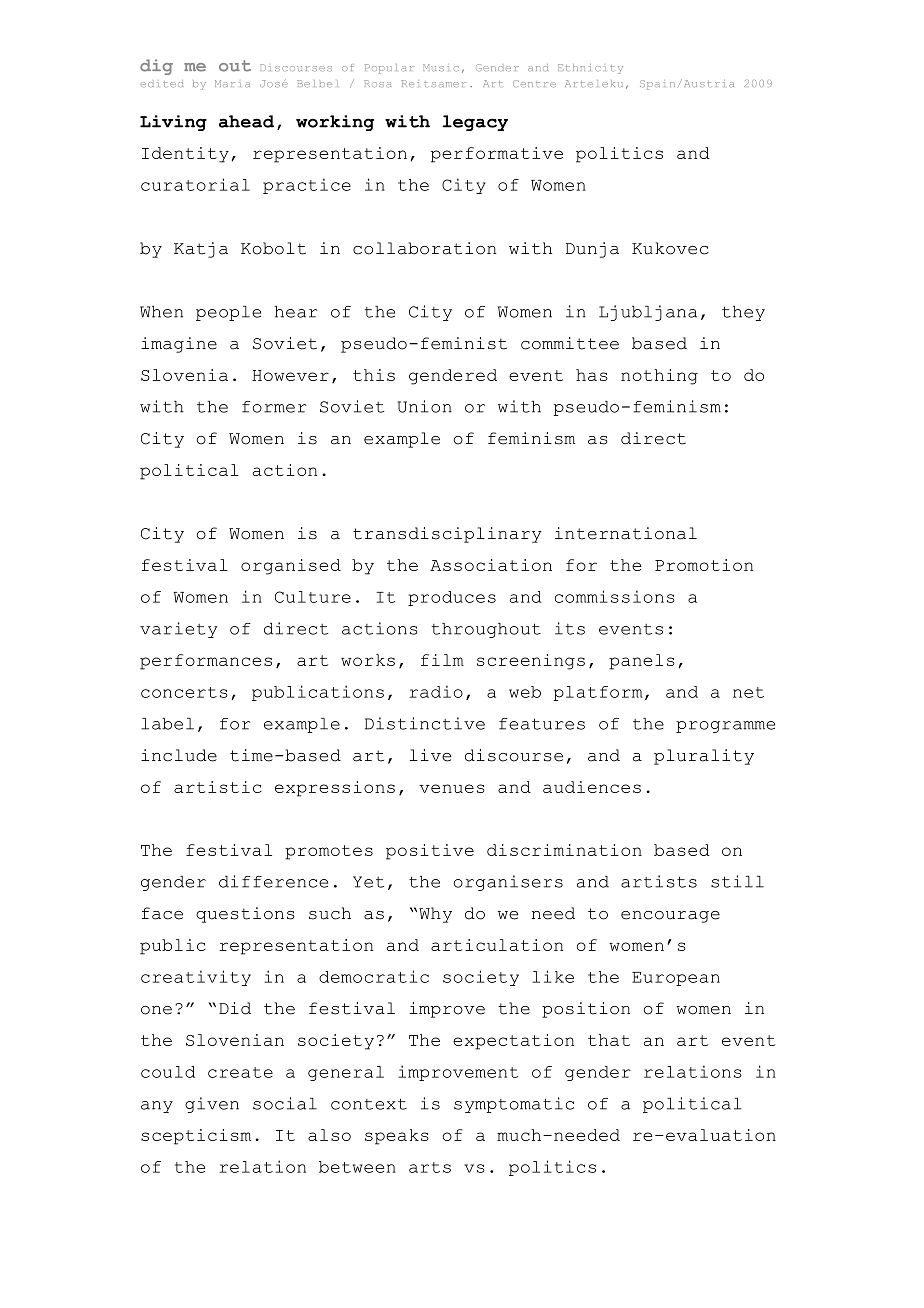  What do you see at coordinates (196, 1137) in the image?
I see `scepticism` at bounding box center [196, 1137].
